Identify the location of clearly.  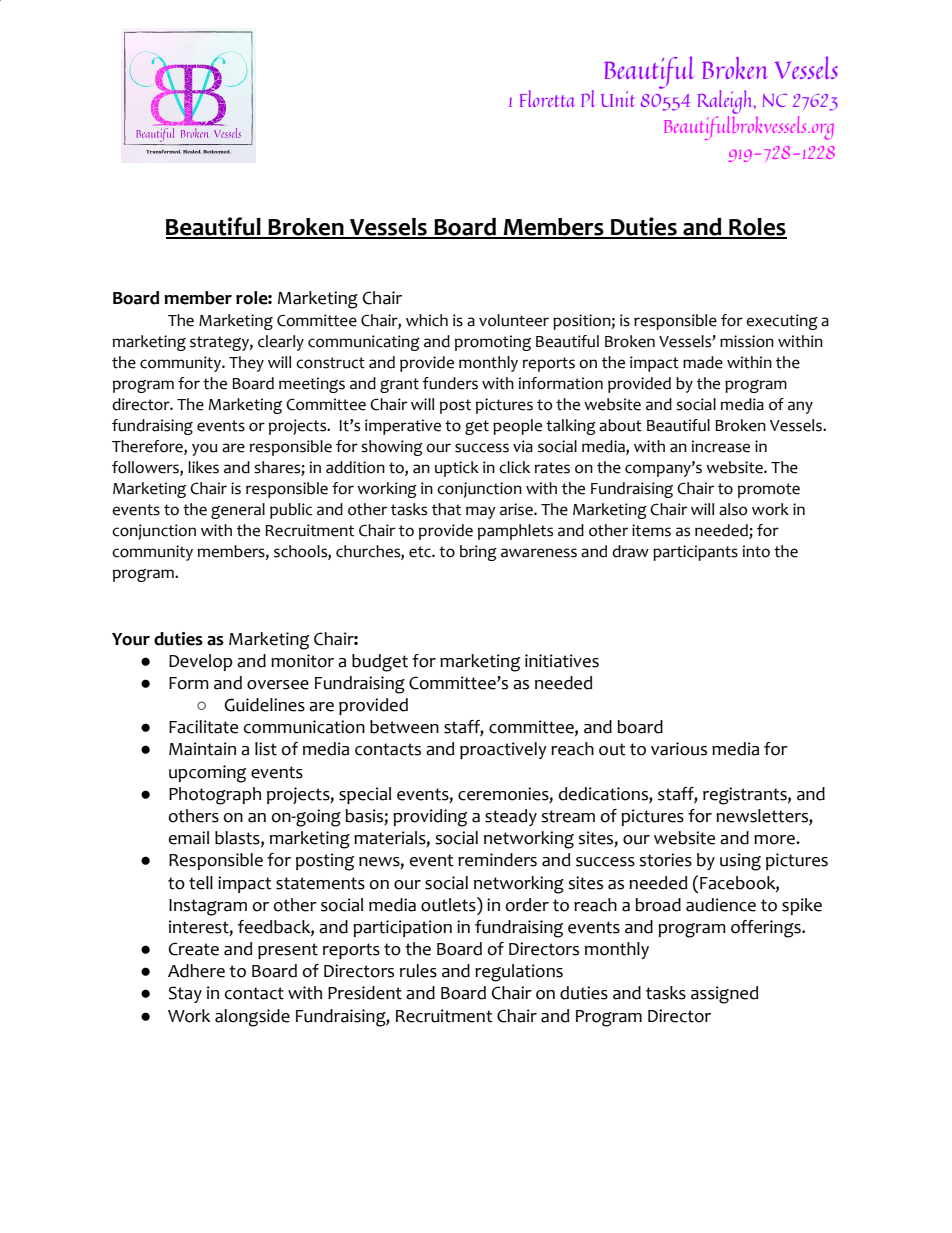
(281, 343).
